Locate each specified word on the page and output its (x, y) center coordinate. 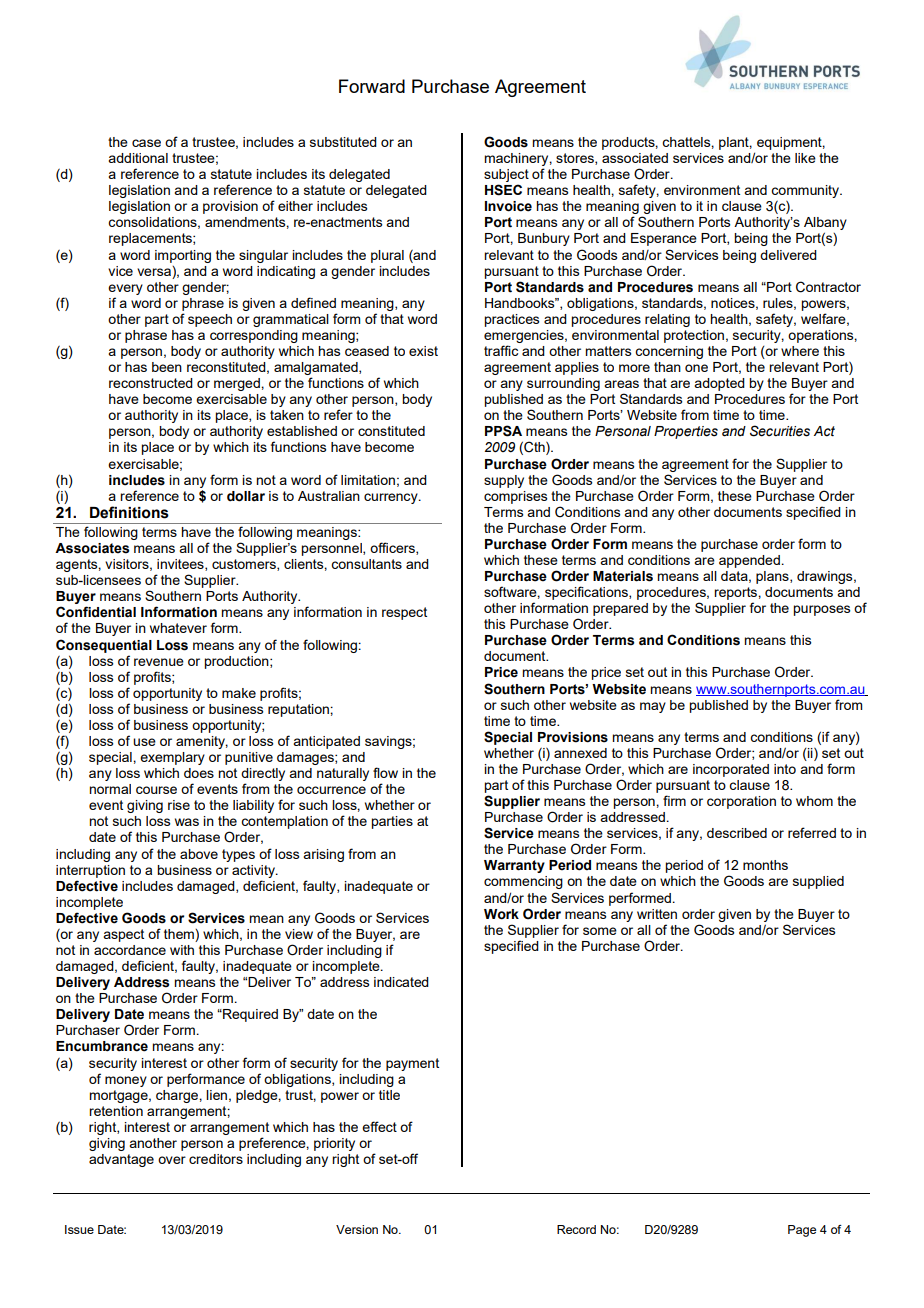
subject (506, 175)
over (172, 1160)
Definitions (129, 512)
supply (504, 481)
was (187, 822)
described (737, 833)
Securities (780, 431)
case (146, 143)
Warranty (514, 866)
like (805, 158)
